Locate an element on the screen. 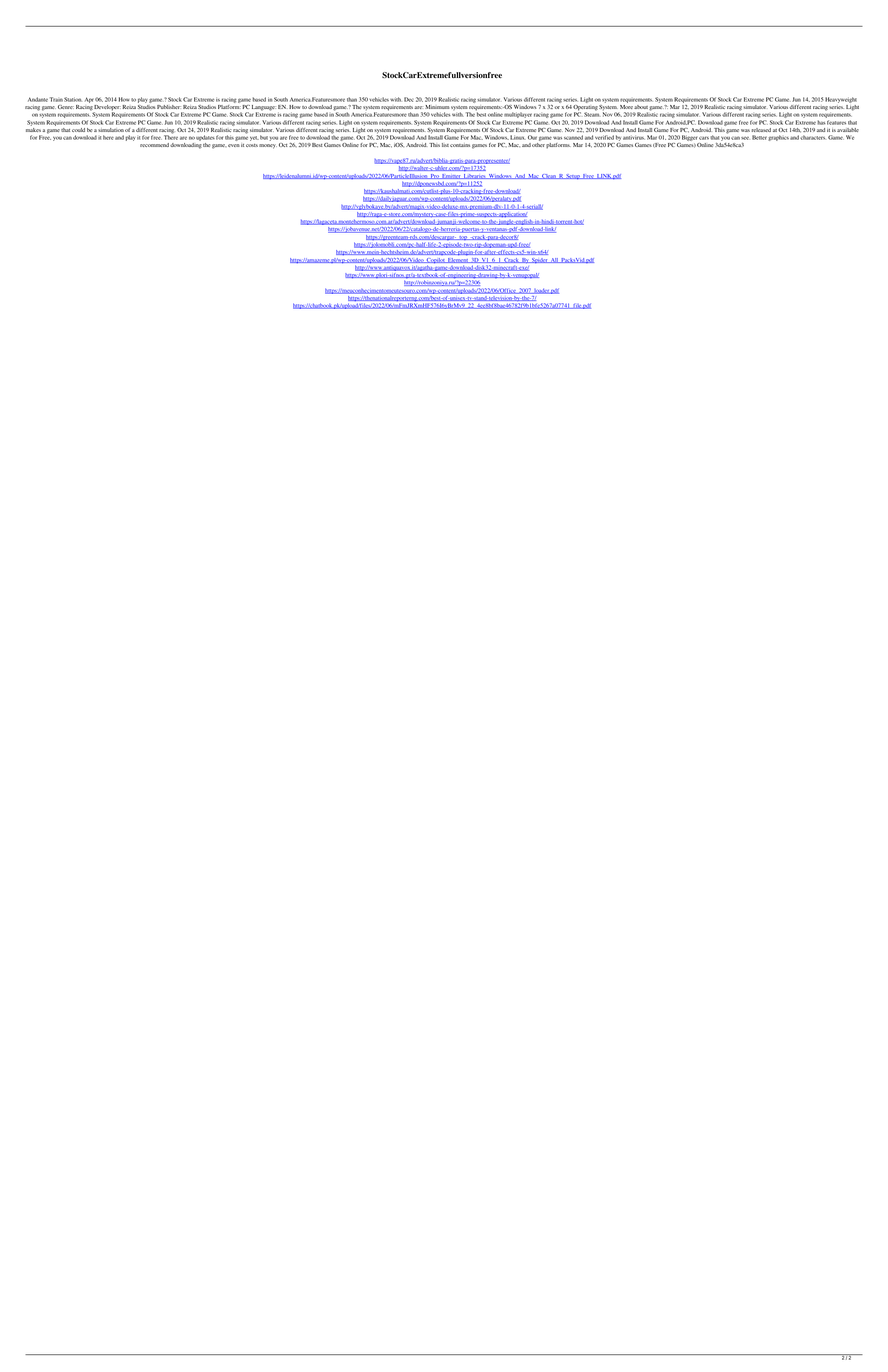 The image size is (888, 1372). recommend is located at coordinates (154, 145).
